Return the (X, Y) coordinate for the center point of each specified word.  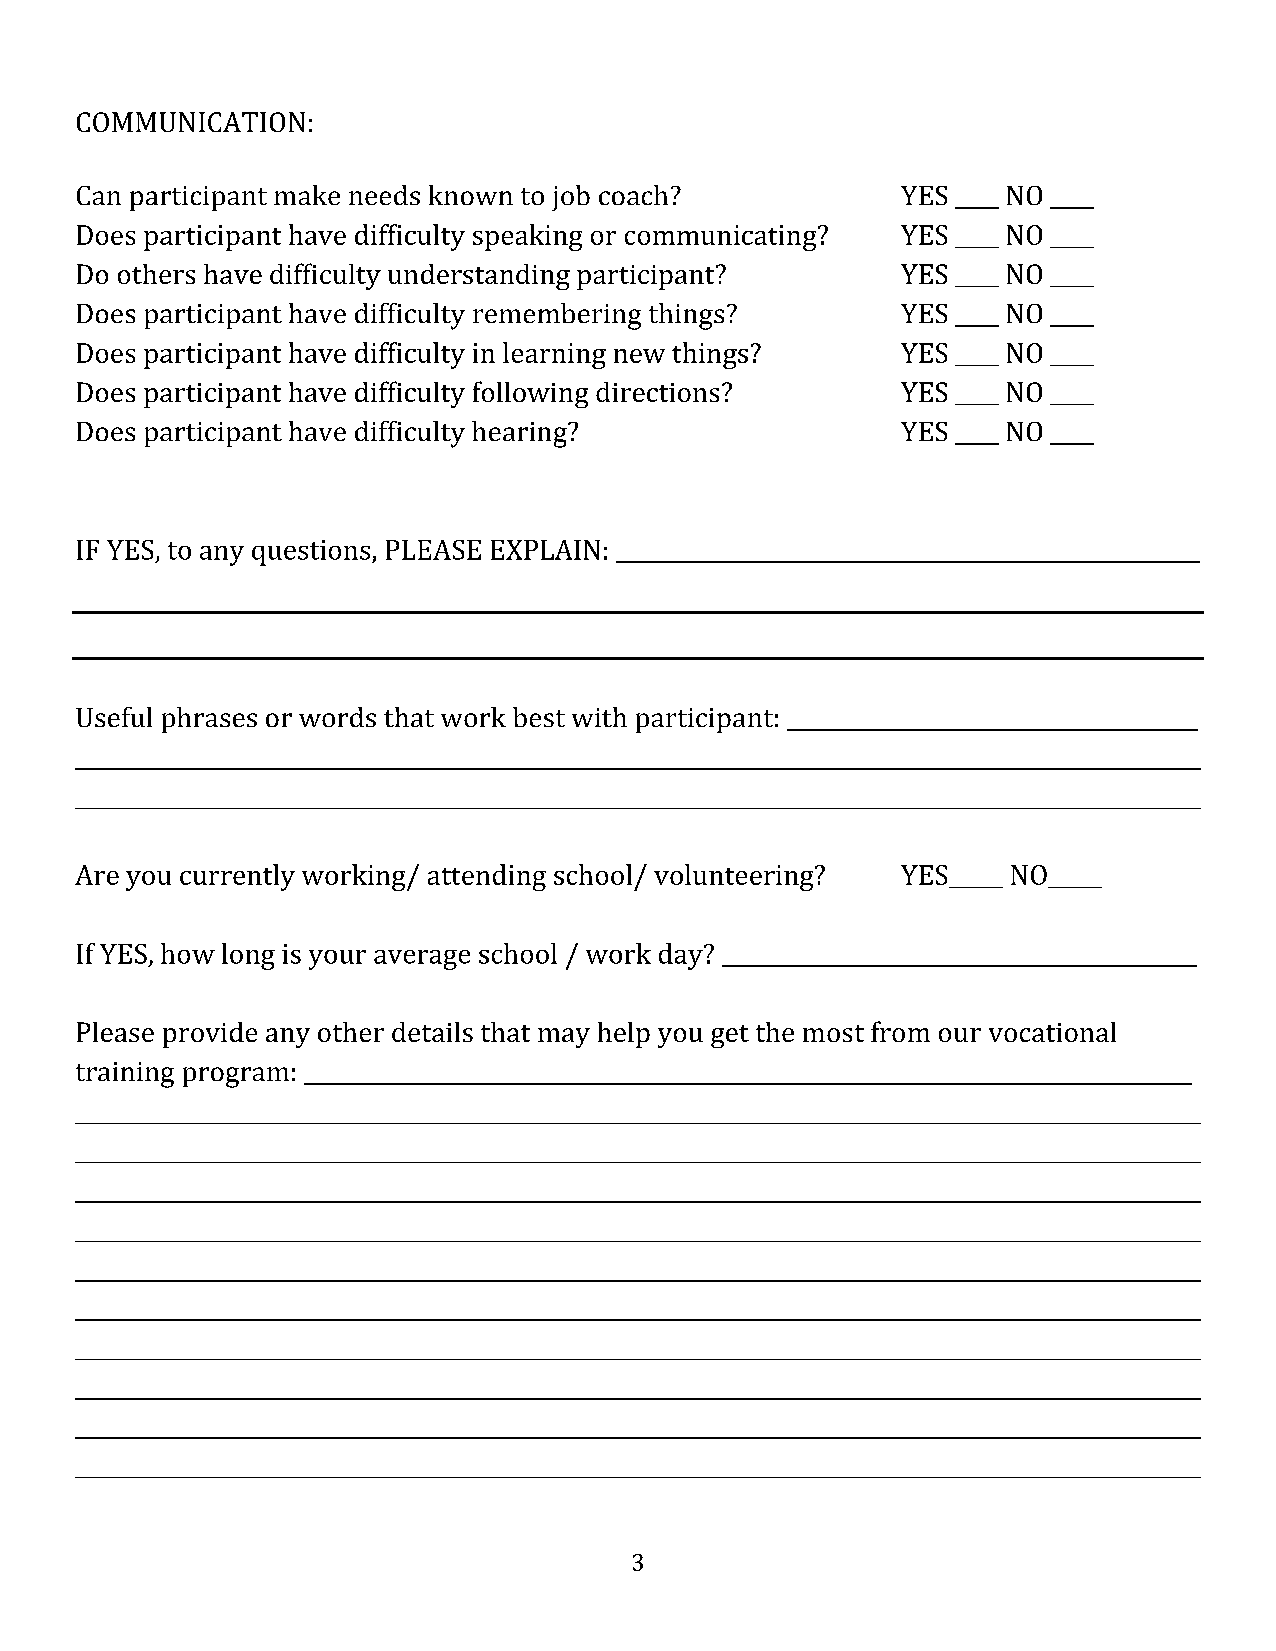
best (539, 717)
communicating (722, 238)
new (639, 356)
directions (657, 392)
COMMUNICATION (191, 122)
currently (237, 877)
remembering (557, 316)
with (599, 717)
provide (210, 1035)
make (307, 195)
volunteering (735, 877)
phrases (209, 720)
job (571, 198)
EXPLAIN (545, 550)
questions (312, 553)
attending (487, 877)
